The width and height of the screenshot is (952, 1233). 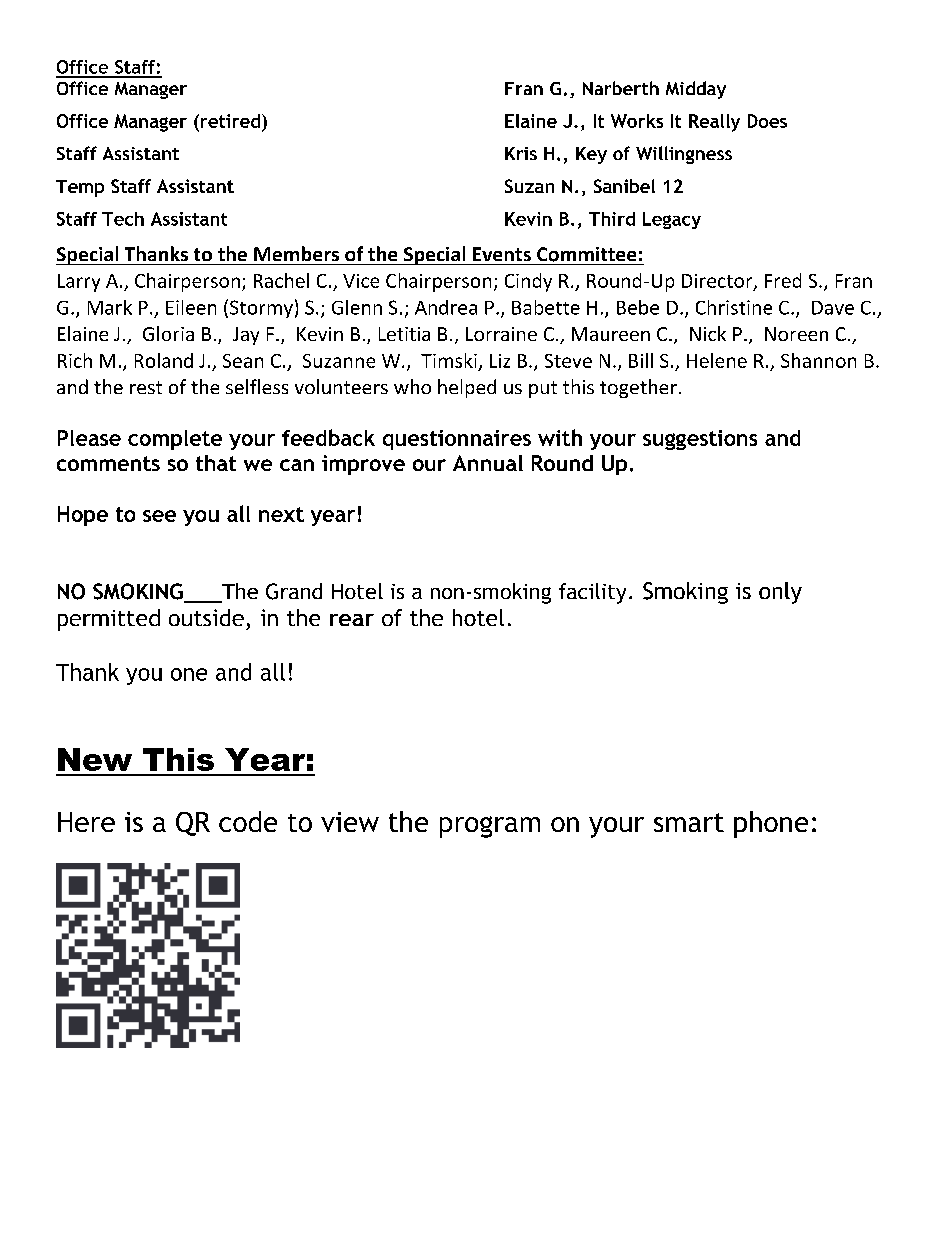 What do you see at coordinates (488, 463) in the screenshot?
I see `Annual` at bounding box center [488, 463].
